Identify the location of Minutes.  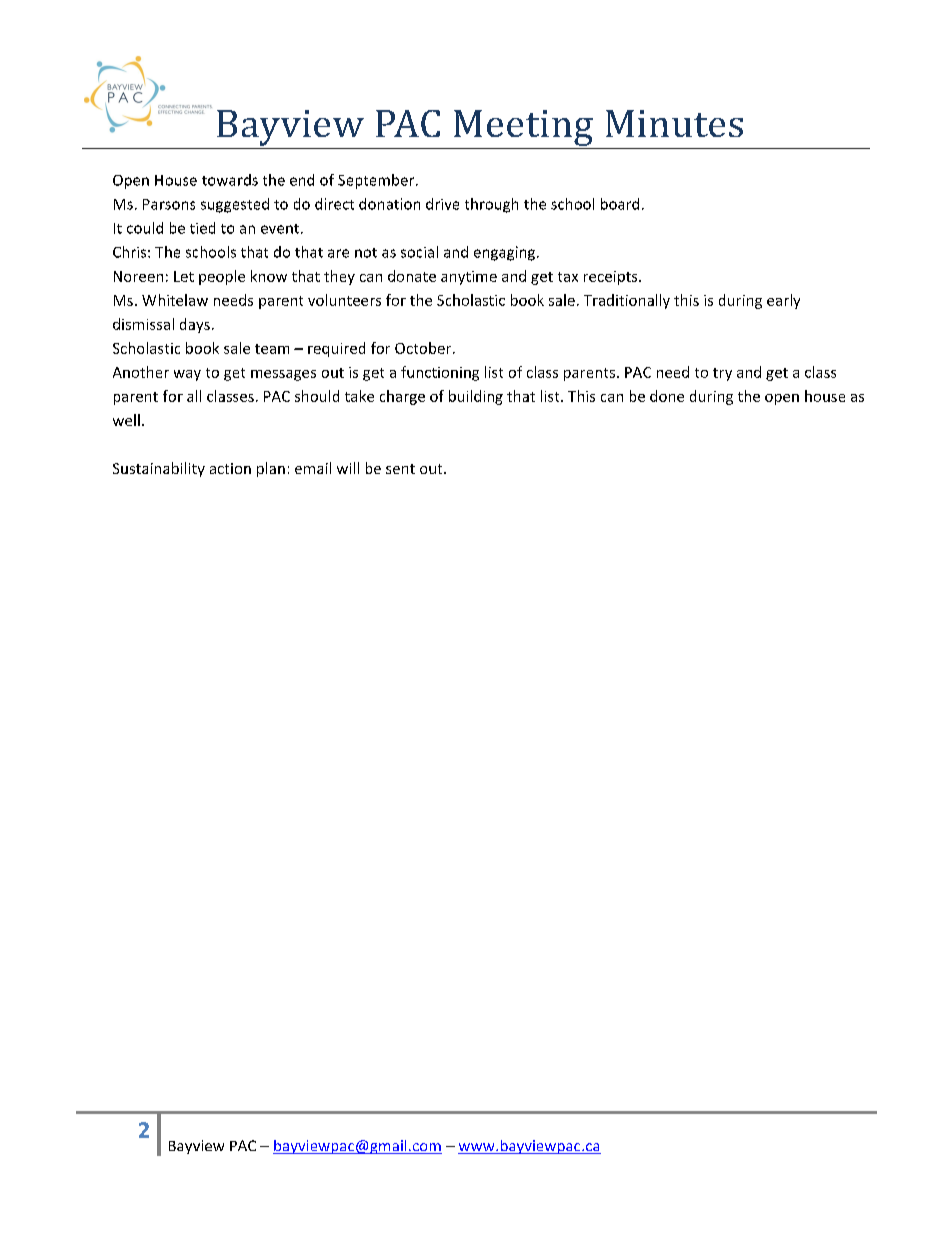
(674, 123).
